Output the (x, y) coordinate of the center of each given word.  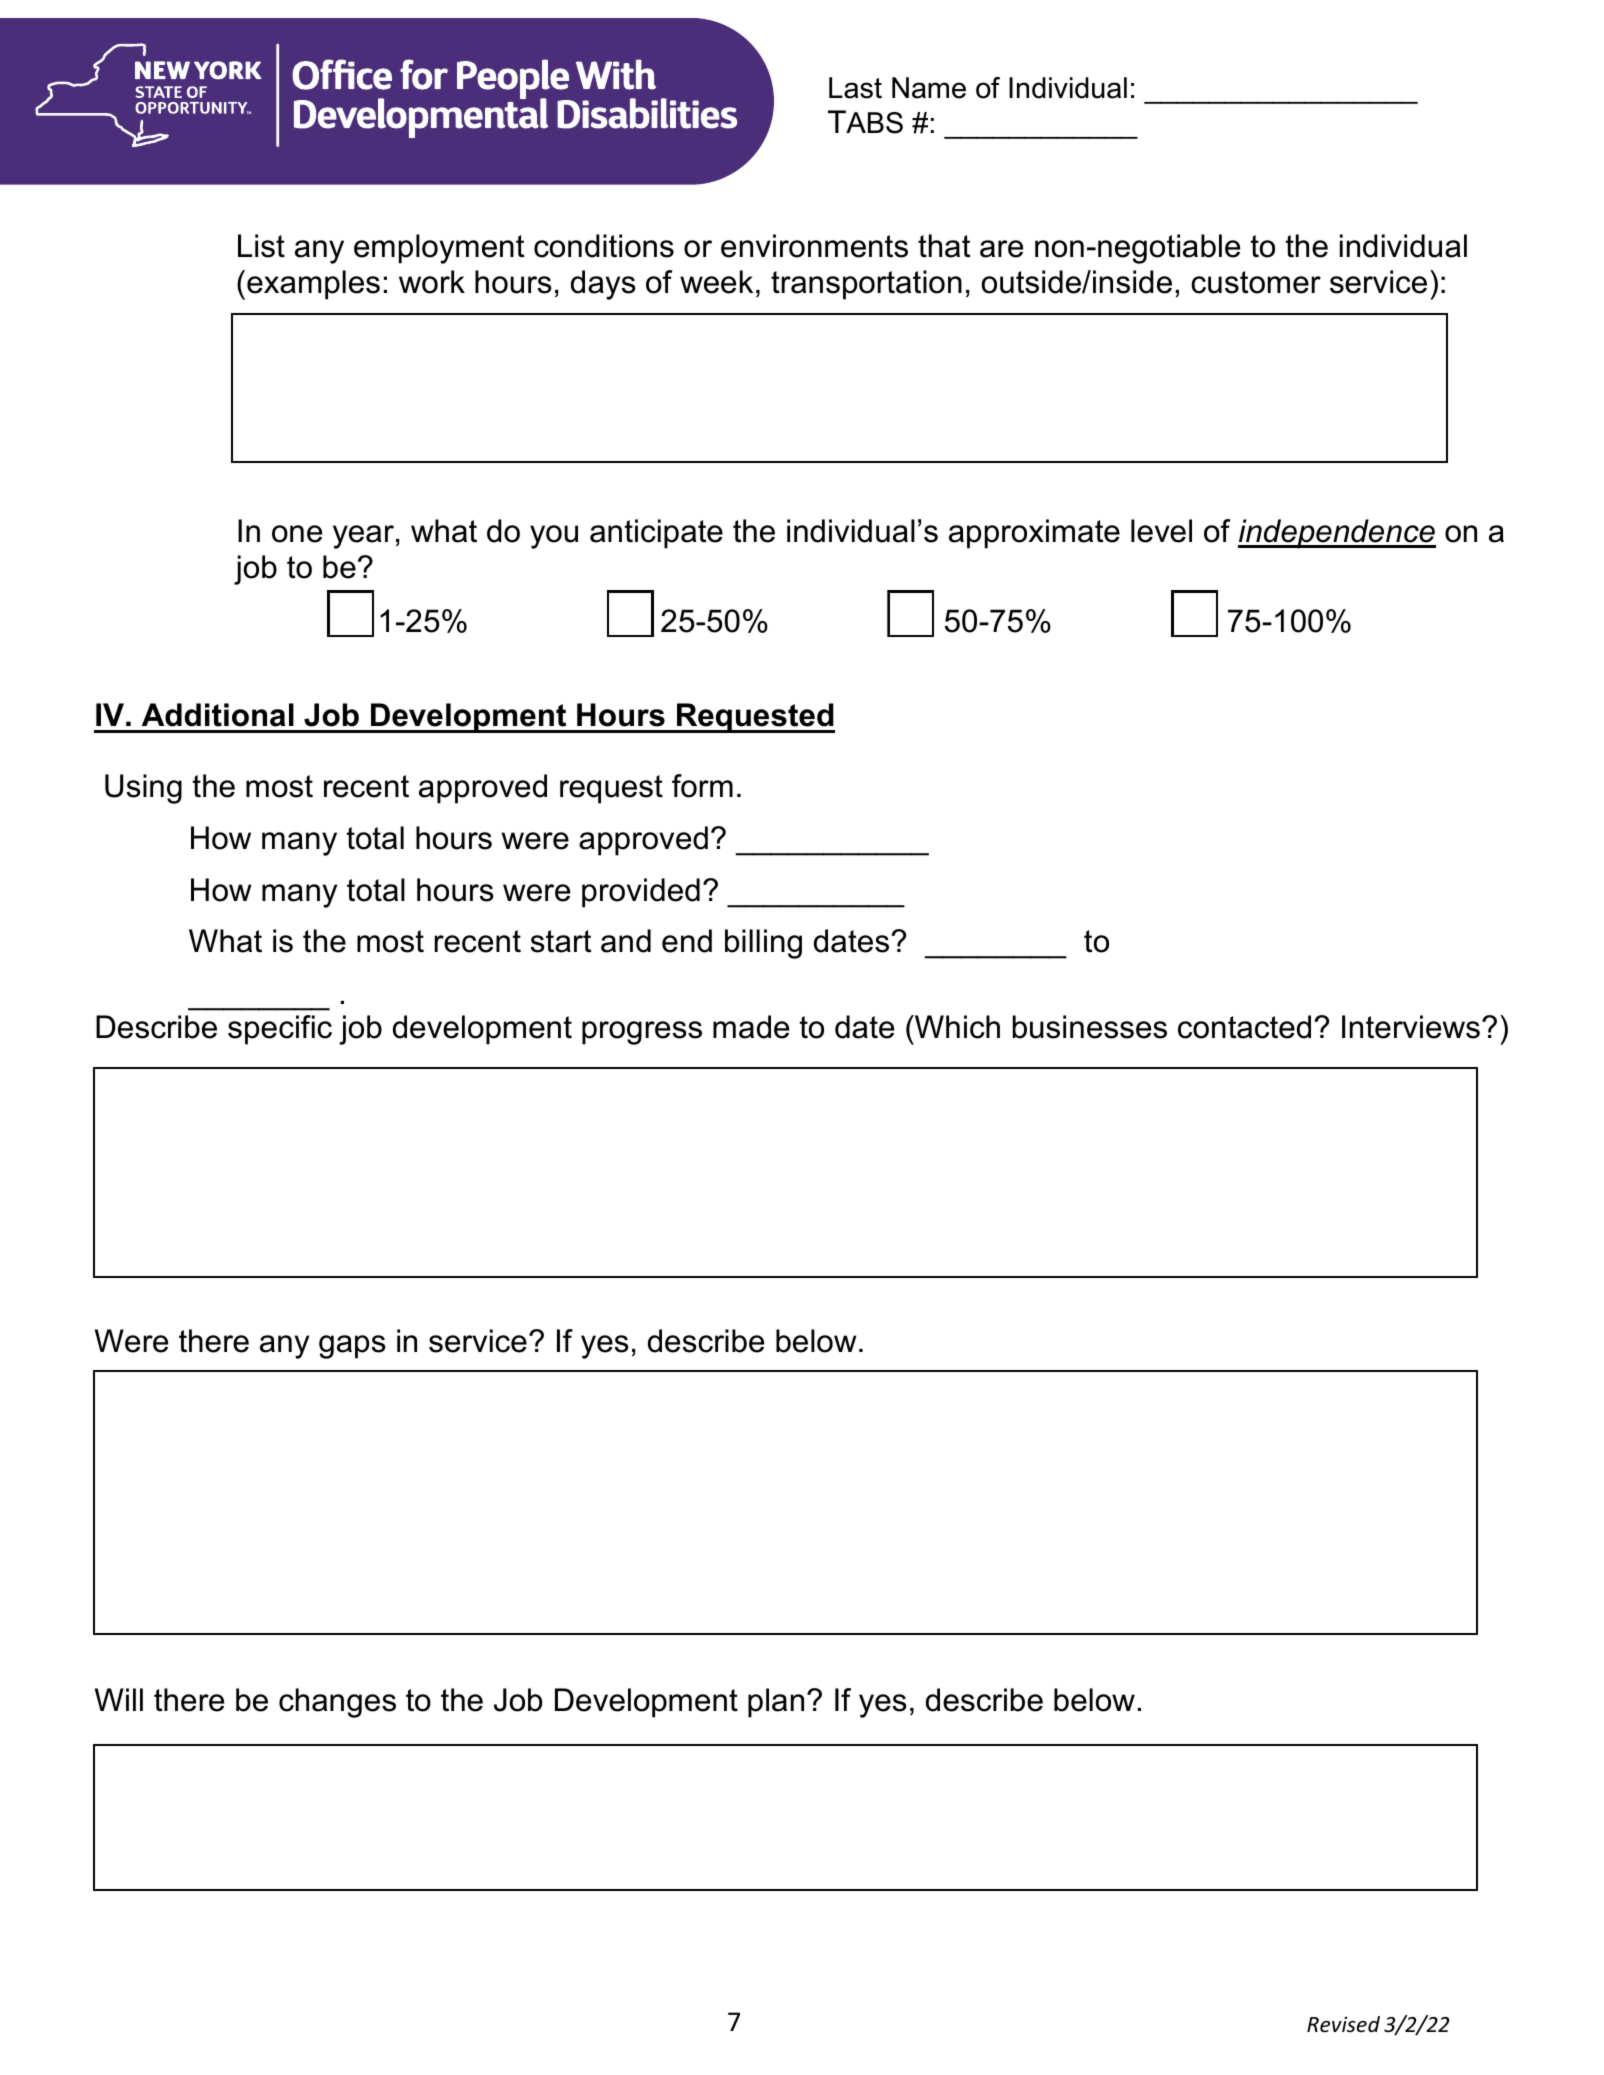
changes (337, 1703)
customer (1256, 282)
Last (855, 88)
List (261, 246)
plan (776, 1703)
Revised (1343, 2024)
